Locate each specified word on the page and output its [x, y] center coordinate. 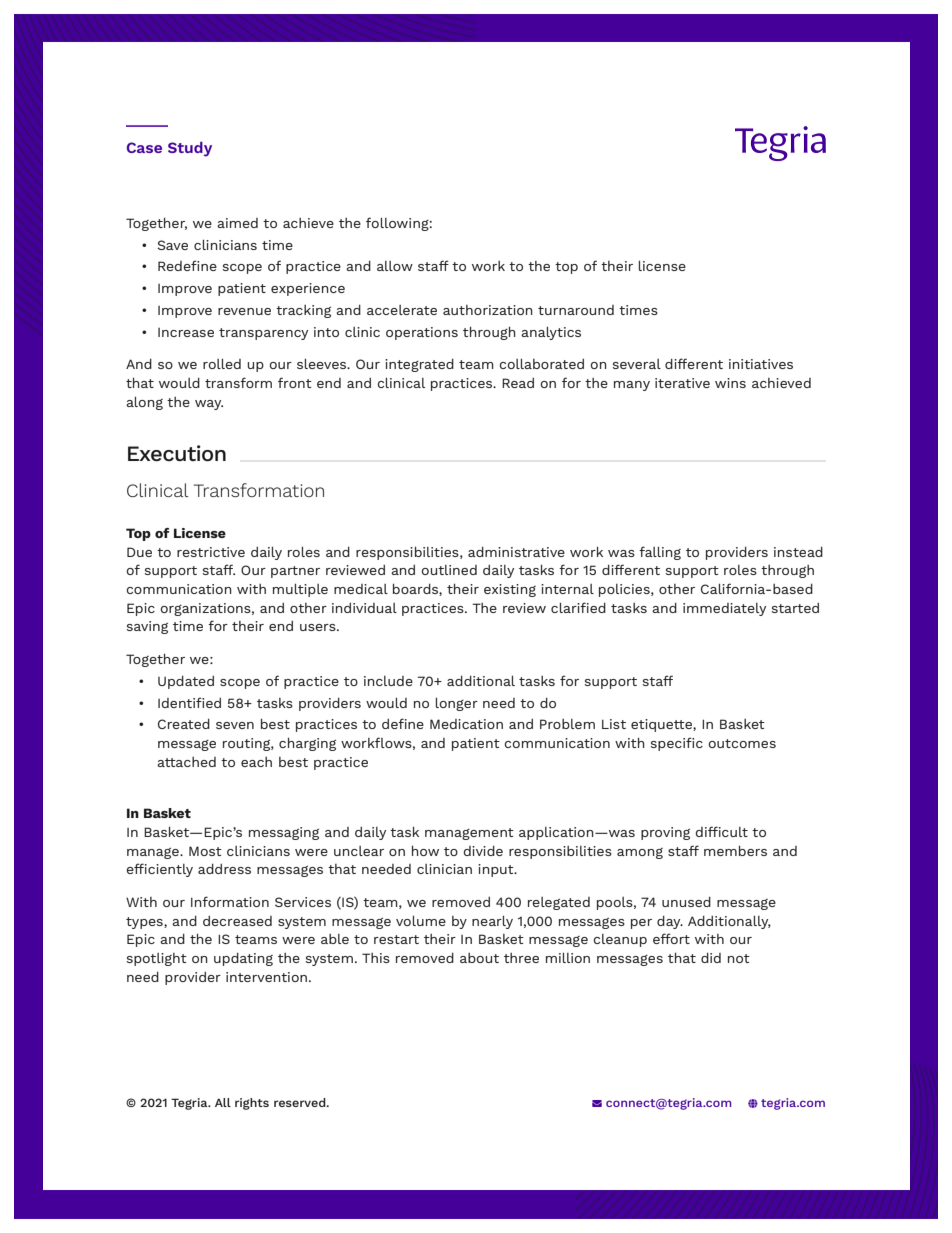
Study [190, 149]
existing [510, 590]
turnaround [576, 310]
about [479, 958]
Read [518, 383]
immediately [724, 609]
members [735, 850]
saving [147, 627]
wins [730, 383]
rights [252, 1104]
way [209, 405]
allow [395, 266]
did [711, 958]
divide [483, 851]
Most [205, 851]
